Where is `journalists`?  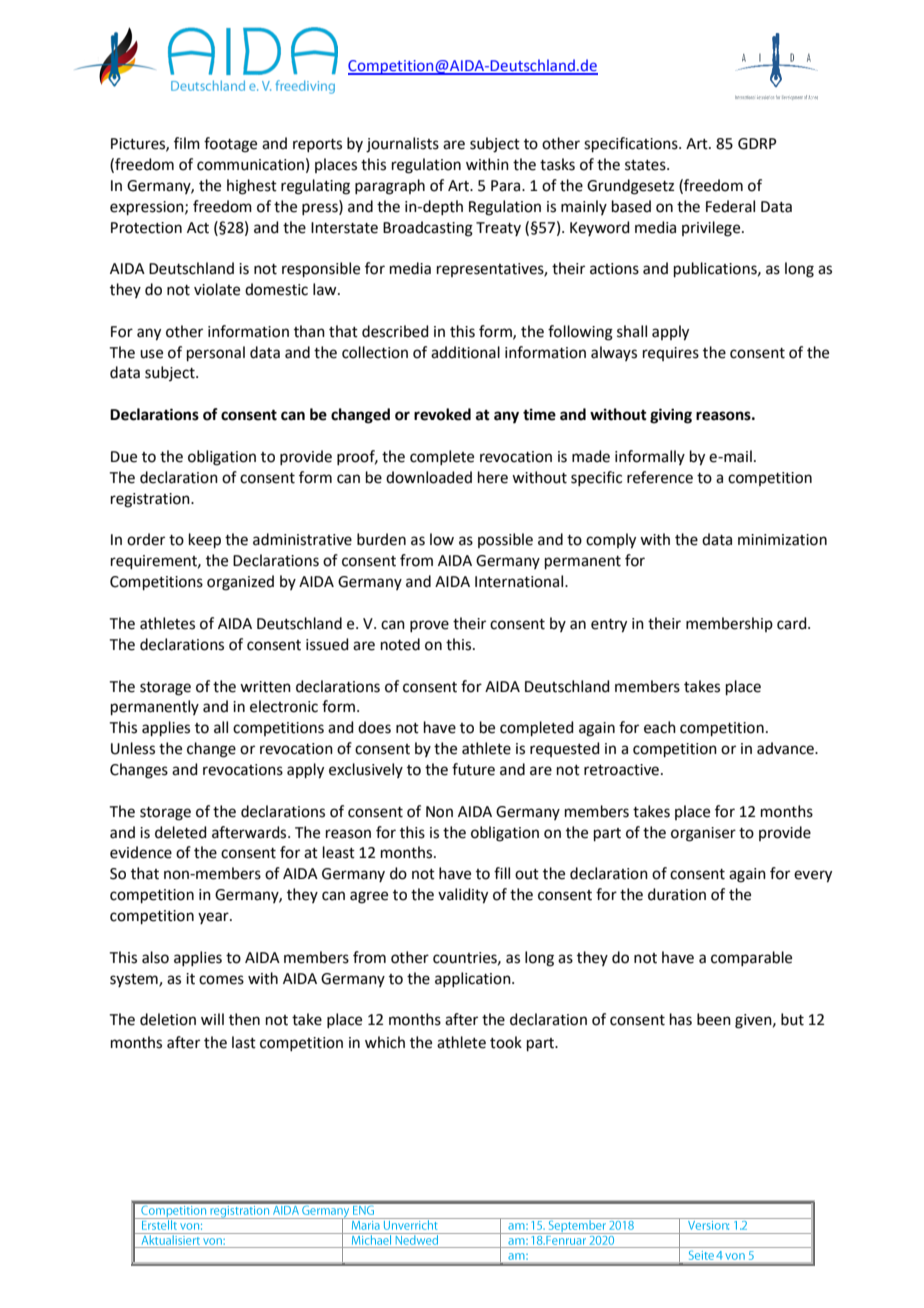
journalists is located at coordinates (402, 145).
